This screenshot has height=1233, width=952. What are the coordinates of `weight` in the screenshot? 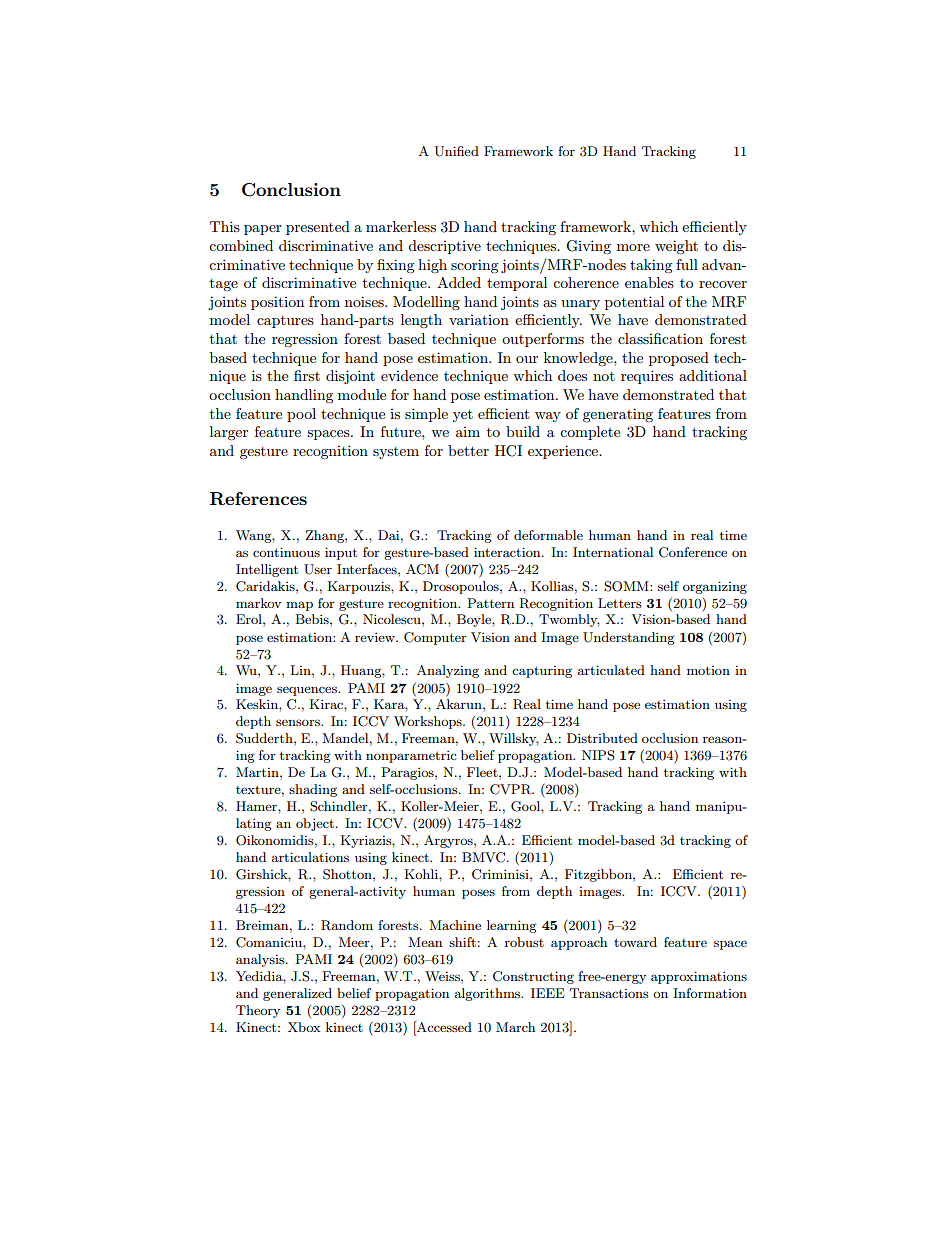 It's located at (676, 247).
